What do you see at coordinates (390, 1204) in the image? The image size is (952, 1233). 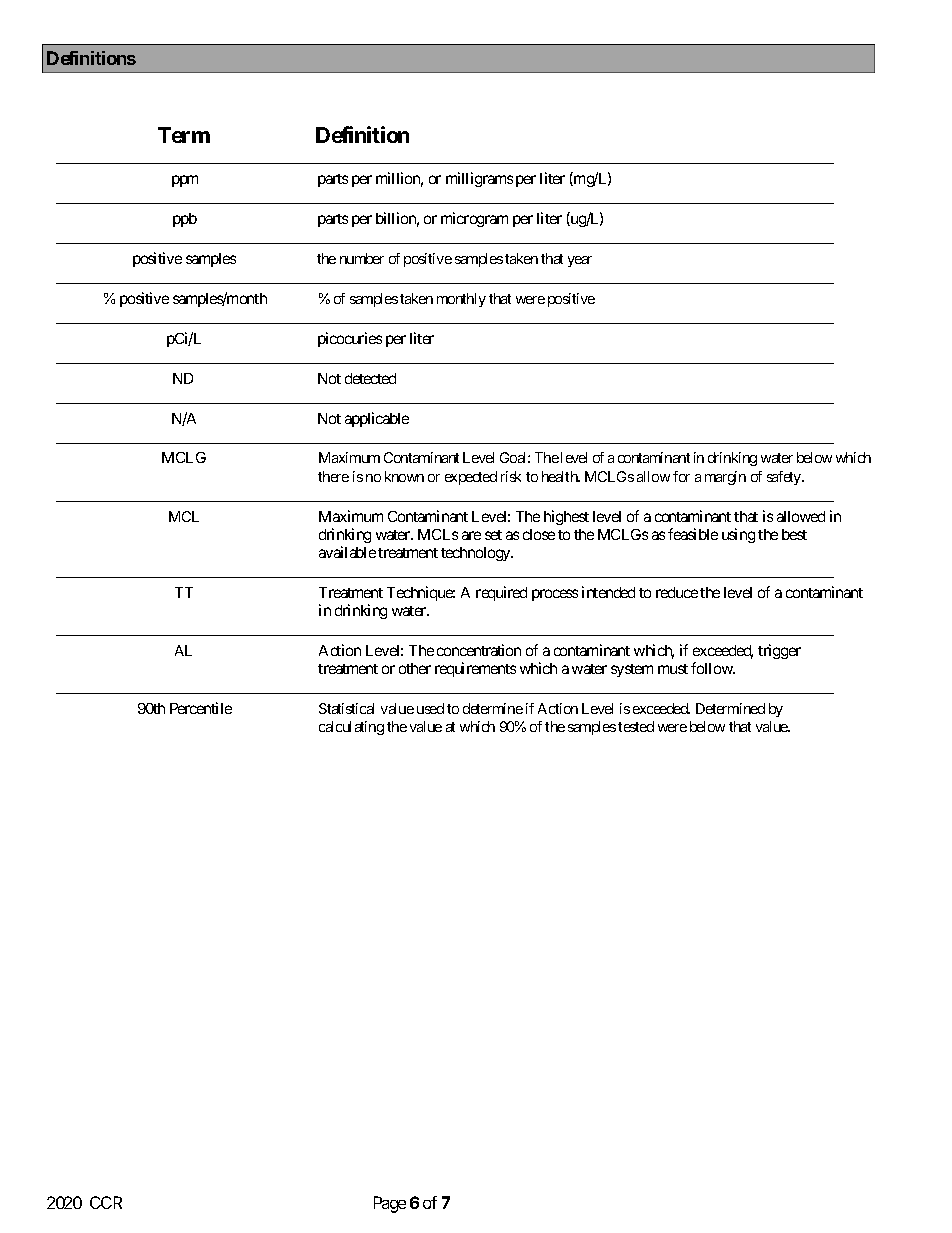 I see `Page` at bounding box center [390, 1204].
